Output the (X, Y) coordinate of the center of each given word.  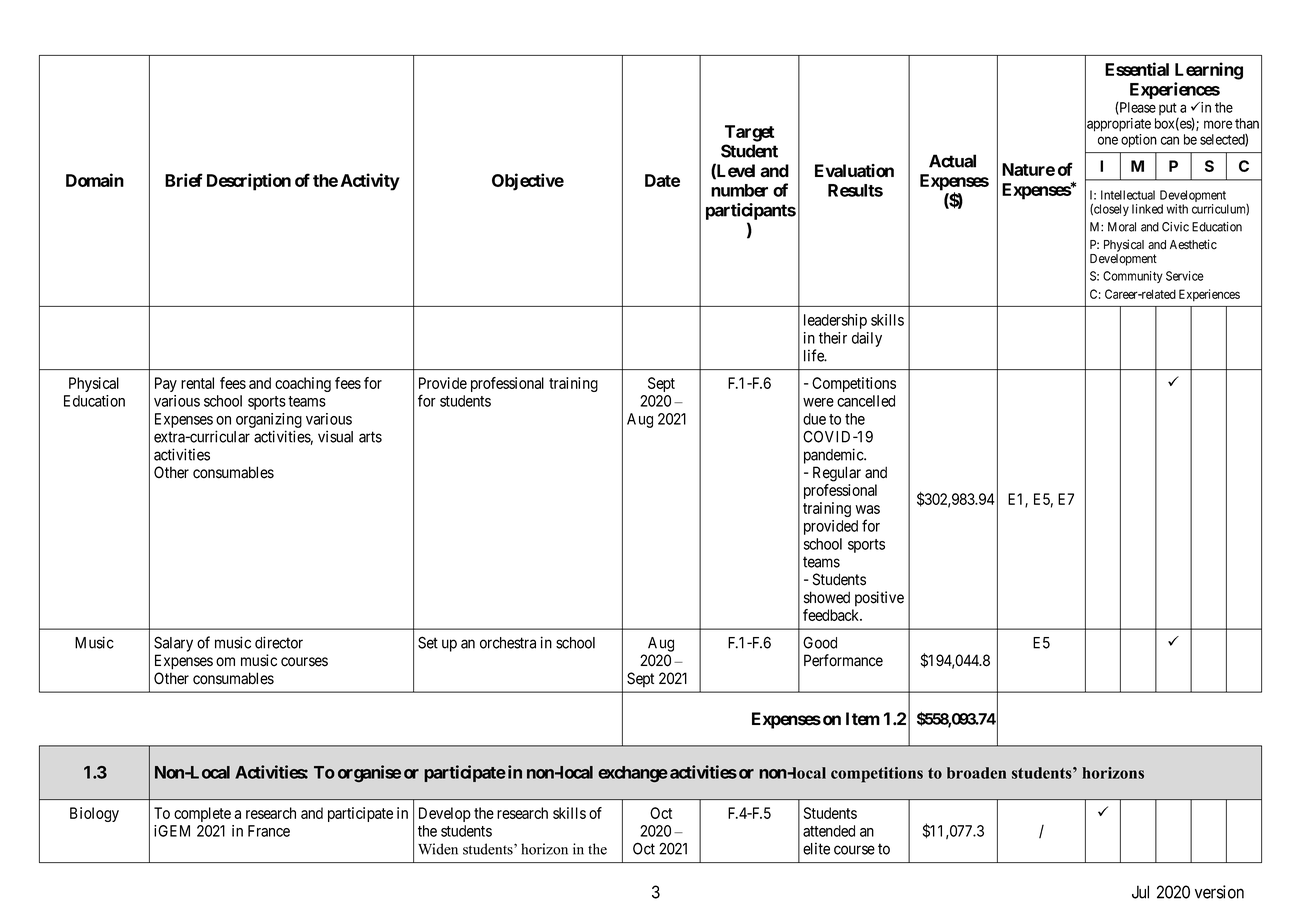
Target (749, 133)
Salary (173, 644)
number (739, 190)
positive (879, 599)
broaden (976, 773)
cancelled (866, 401)
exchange (633, 774)
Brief (184, 180)
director (279, 642)
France (269, 831)
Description (249, 182)
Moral (1122, 227)
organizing (269, 420)
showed (827, 597)
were (818, 402)
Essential (1137, 69)
